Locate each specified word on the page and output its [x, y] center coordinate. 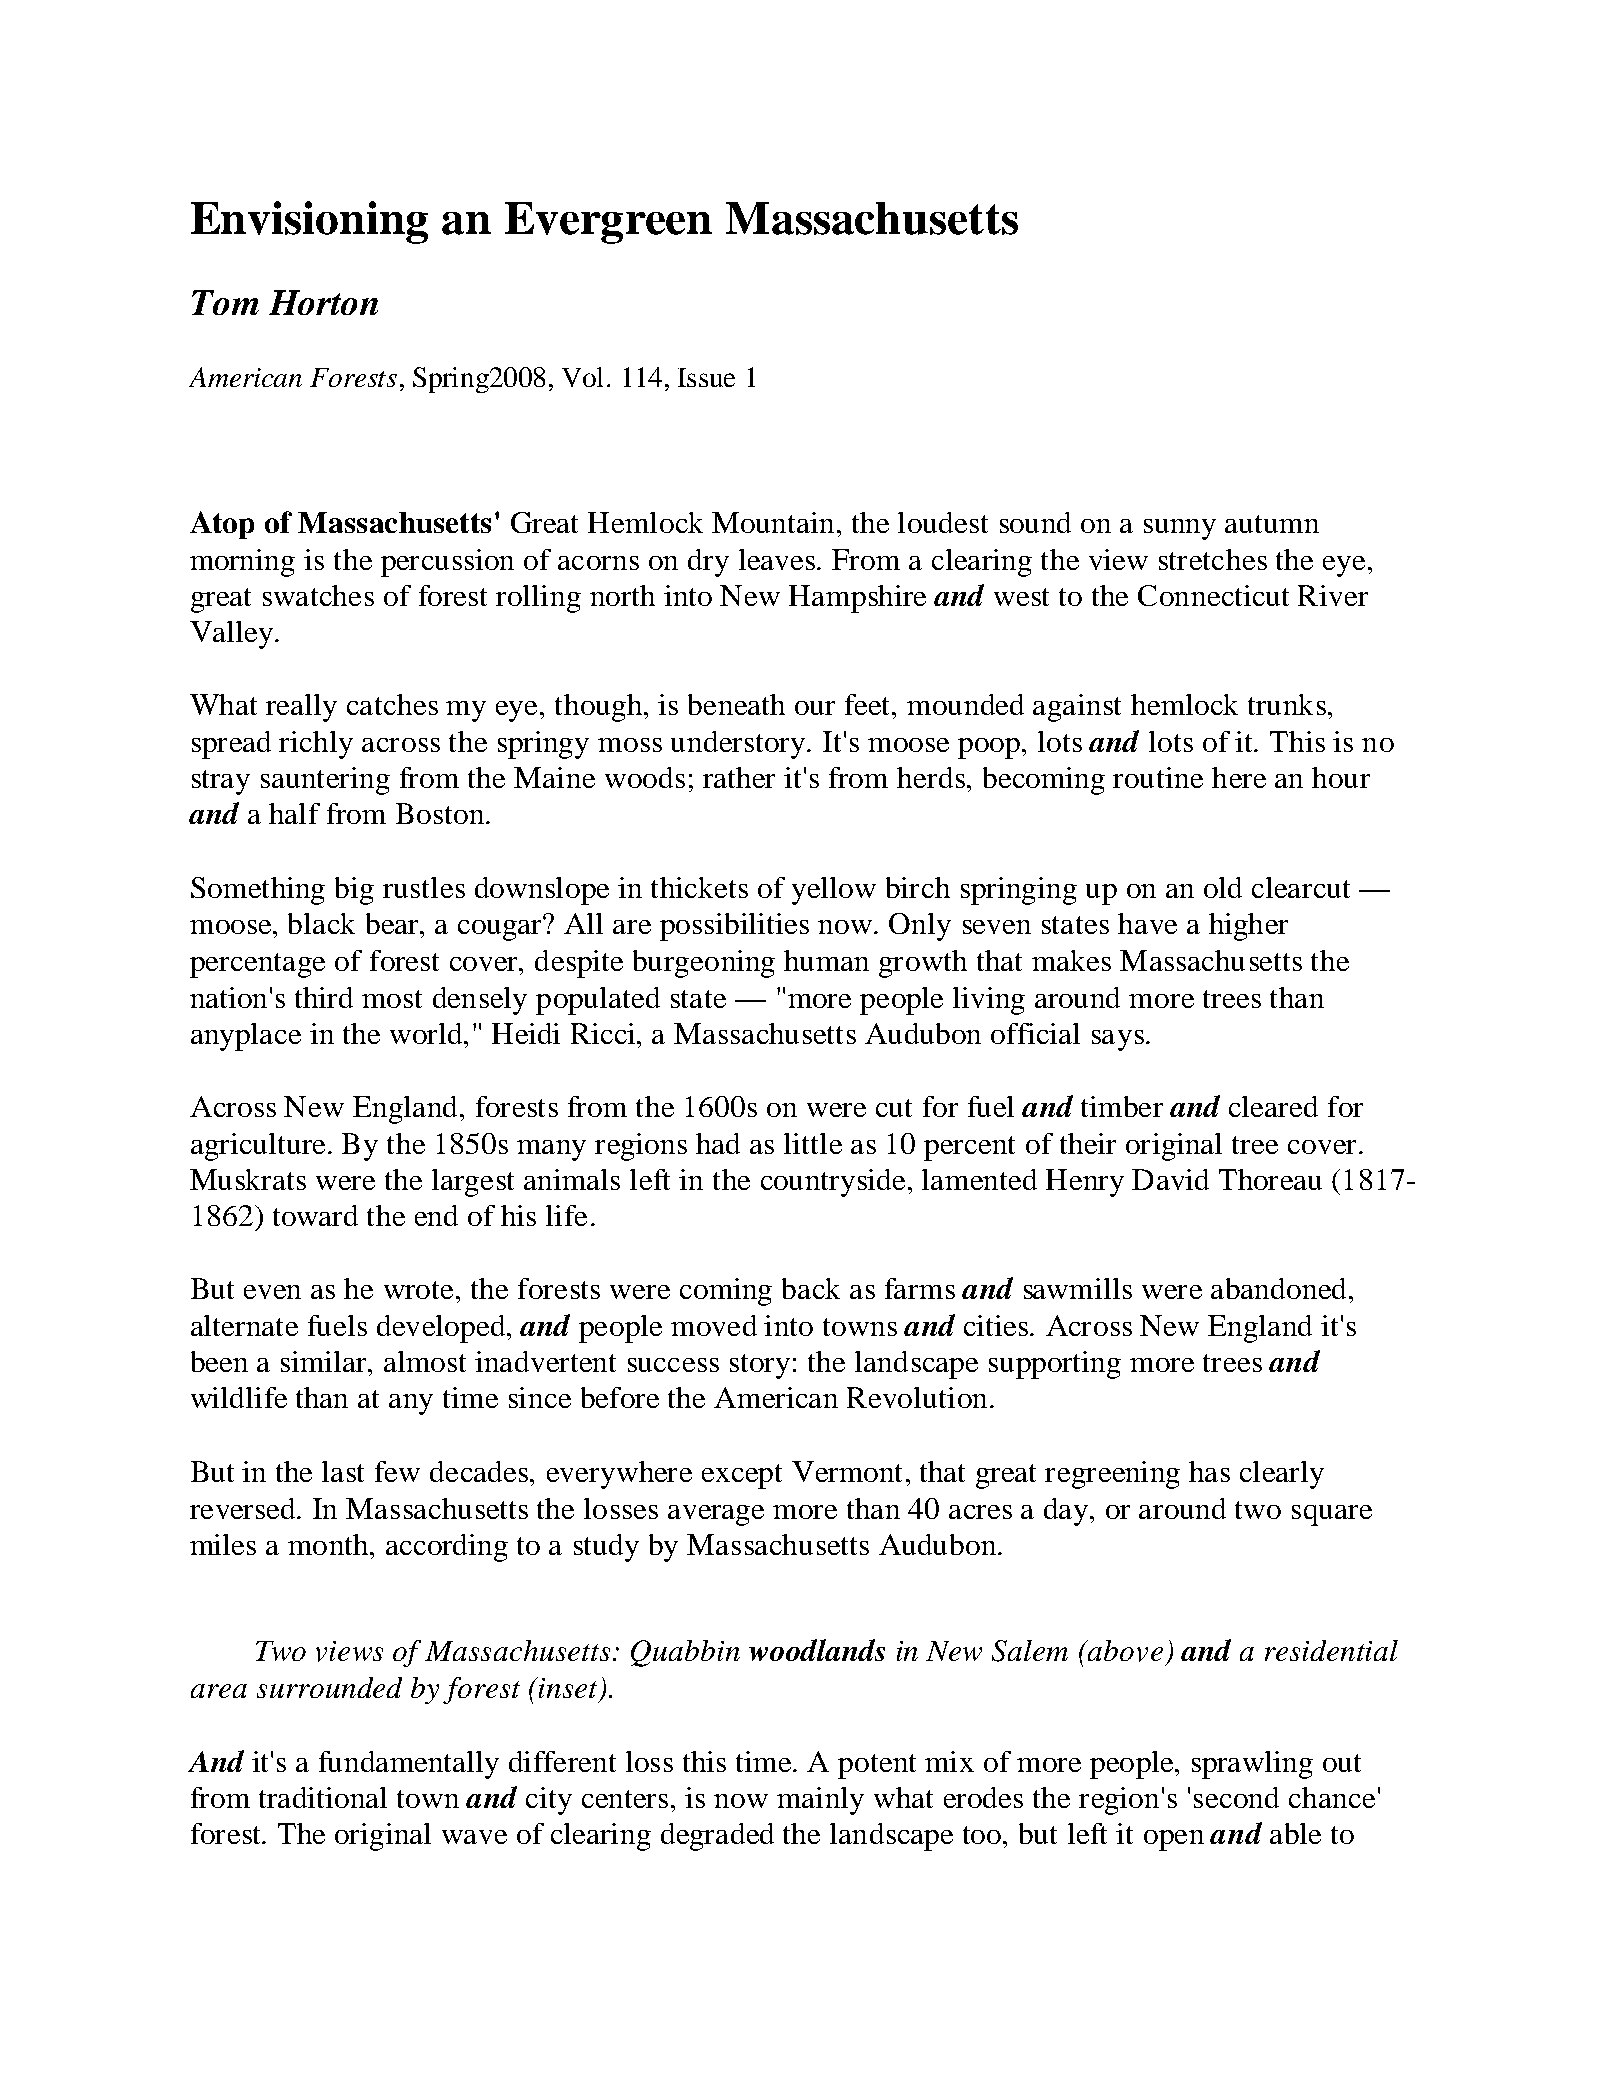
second [1236, 1797]
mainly [820, 1801]
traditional [323, 1797]
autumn [1272, 524]
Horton [323, 302]
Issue [706, 377]
